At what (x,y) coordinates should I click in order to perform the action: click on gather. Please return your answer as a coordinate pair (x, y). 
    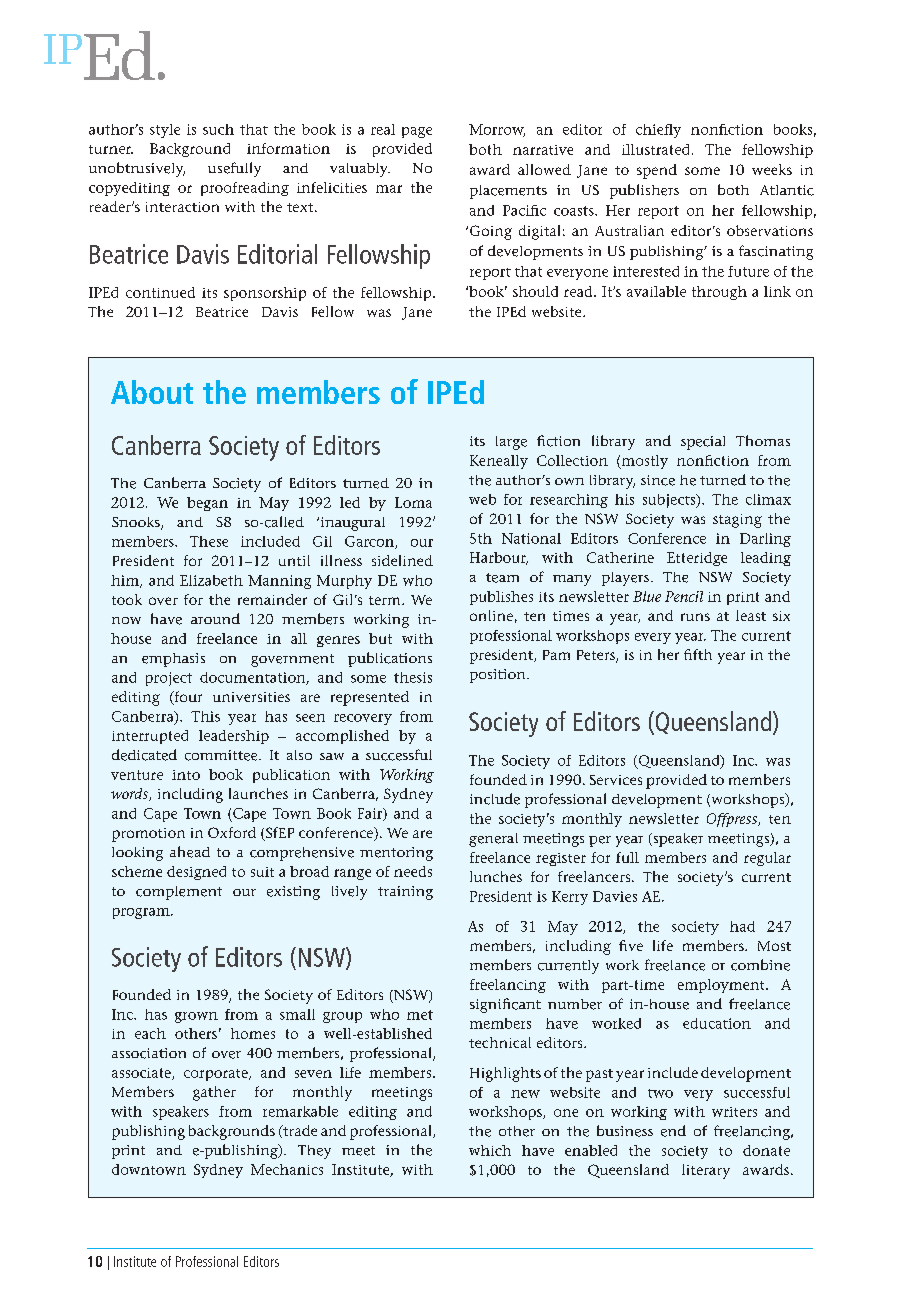
    Looking at the image, I should click on (214, 1093).
